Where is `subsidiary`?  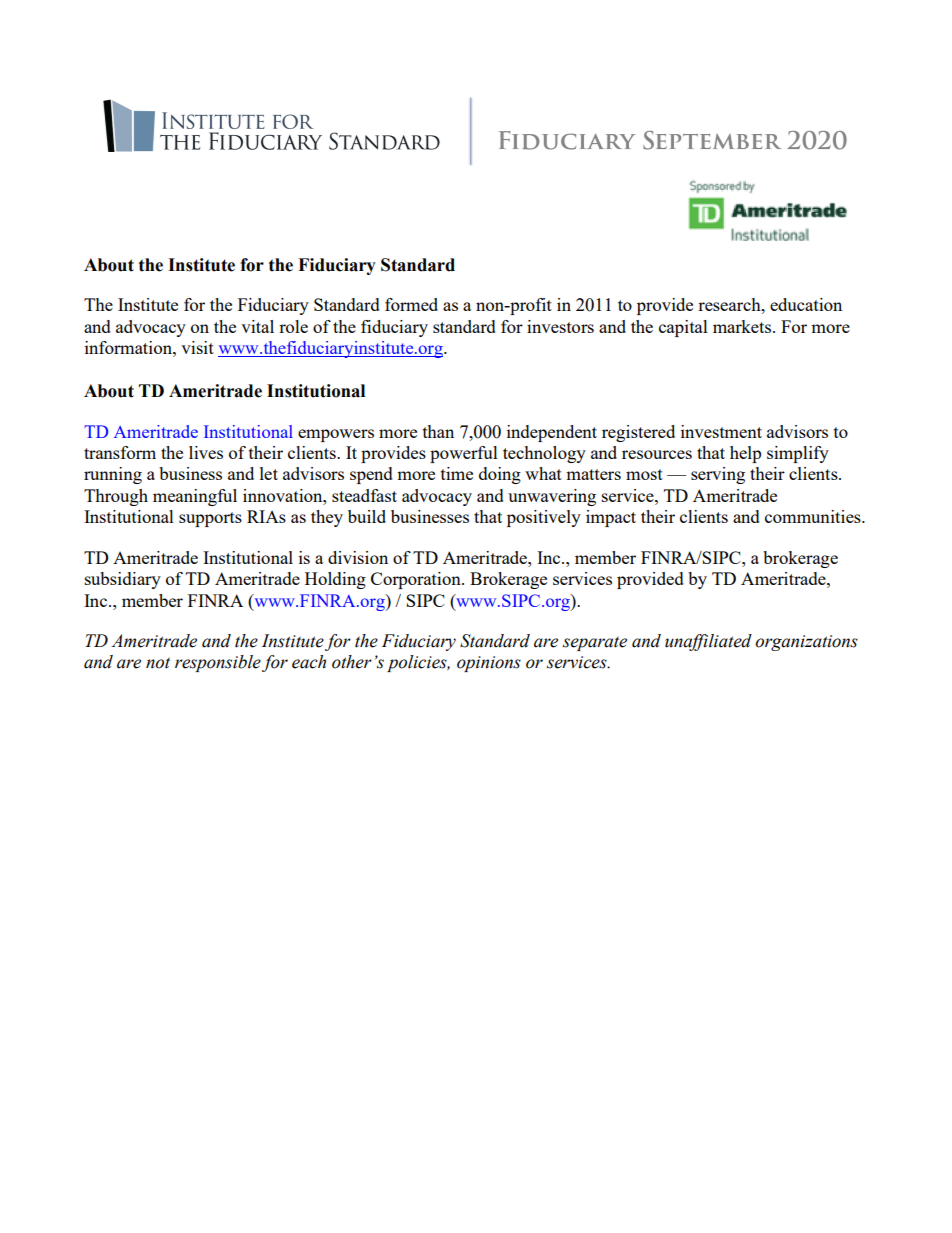
subsidiary is located at coordinates (123, 580).
